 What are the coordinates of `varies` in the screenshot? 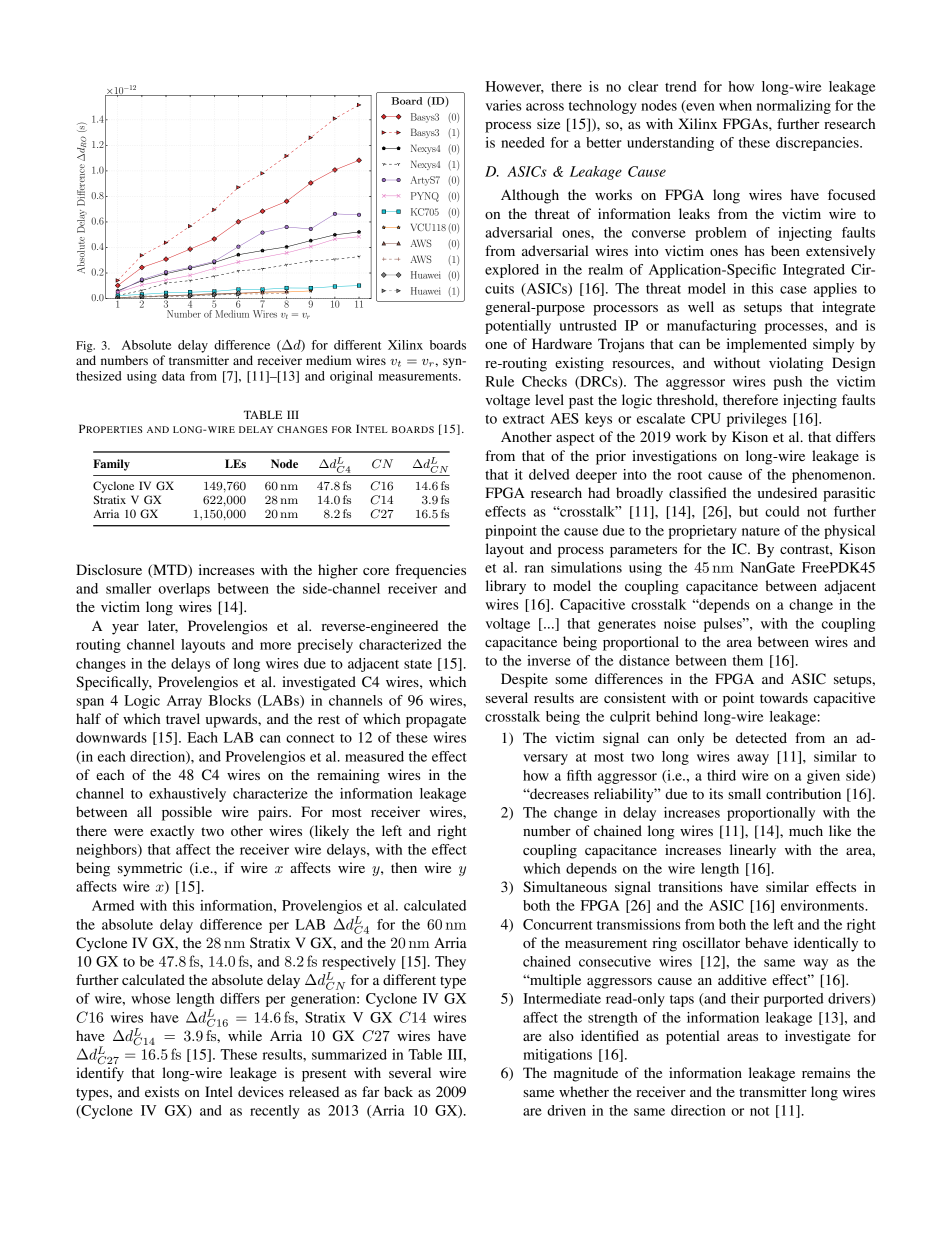 It's located at (504, 105).
